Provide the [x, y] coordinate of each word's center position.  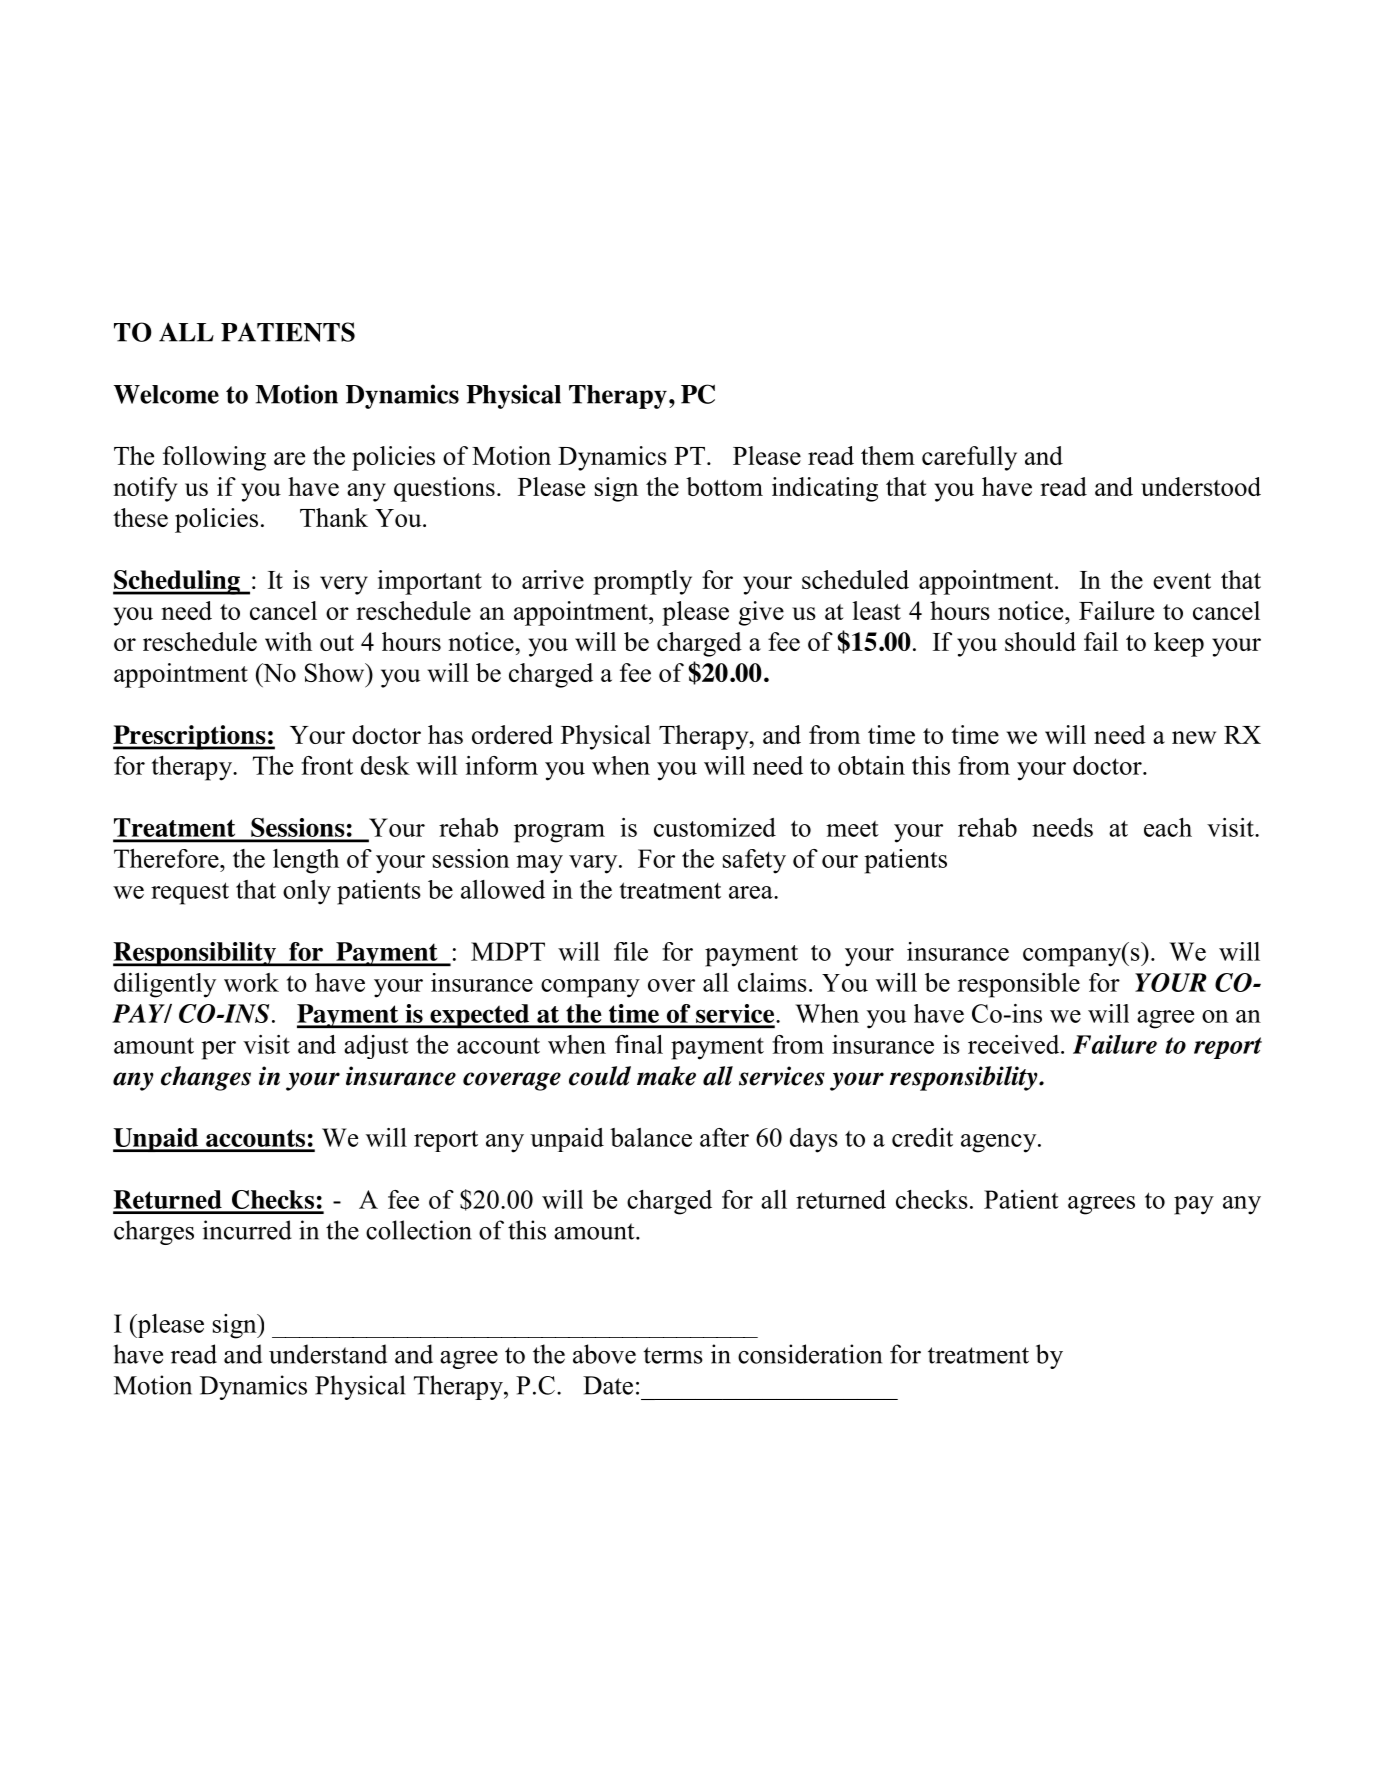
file [631, 951]
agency [1000, 1143]
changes [206, 1078]
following [214, 458]
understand [328, 1354]
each [1168, 827]
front [327, 765]
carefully [969, 458]
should [1040, 641]
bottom [724, 486]
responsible [1019, 985]
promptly [642, 582]
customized [715, 827]
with [288, 641]
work [251, 982]
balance [651, 1137]
